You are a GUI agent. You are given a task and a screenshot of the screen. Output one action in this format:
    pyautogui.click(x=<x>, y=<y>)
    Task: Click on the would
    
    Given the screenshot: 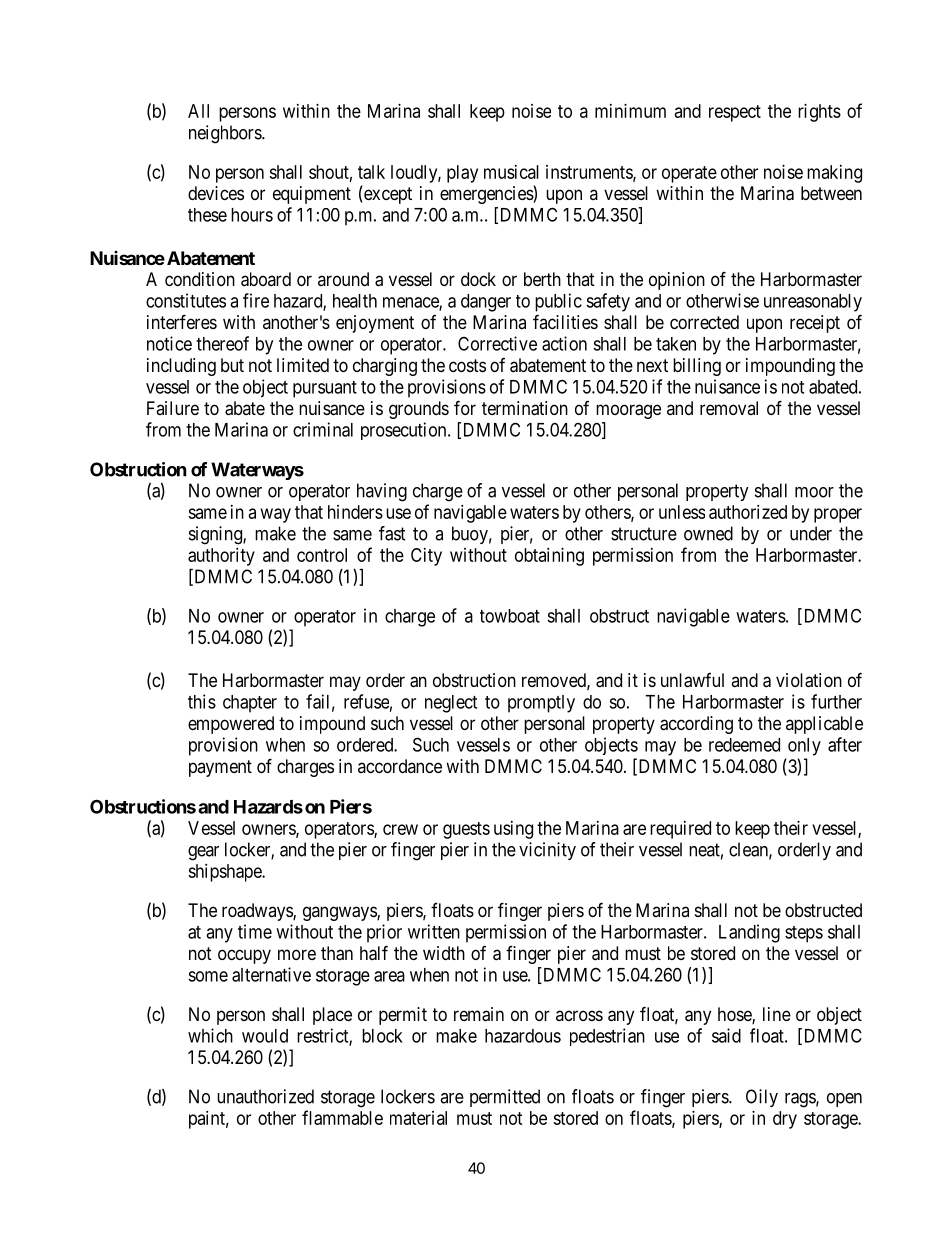 What is the action you would take?
    pyautogui.click(x=265, y=1036)
